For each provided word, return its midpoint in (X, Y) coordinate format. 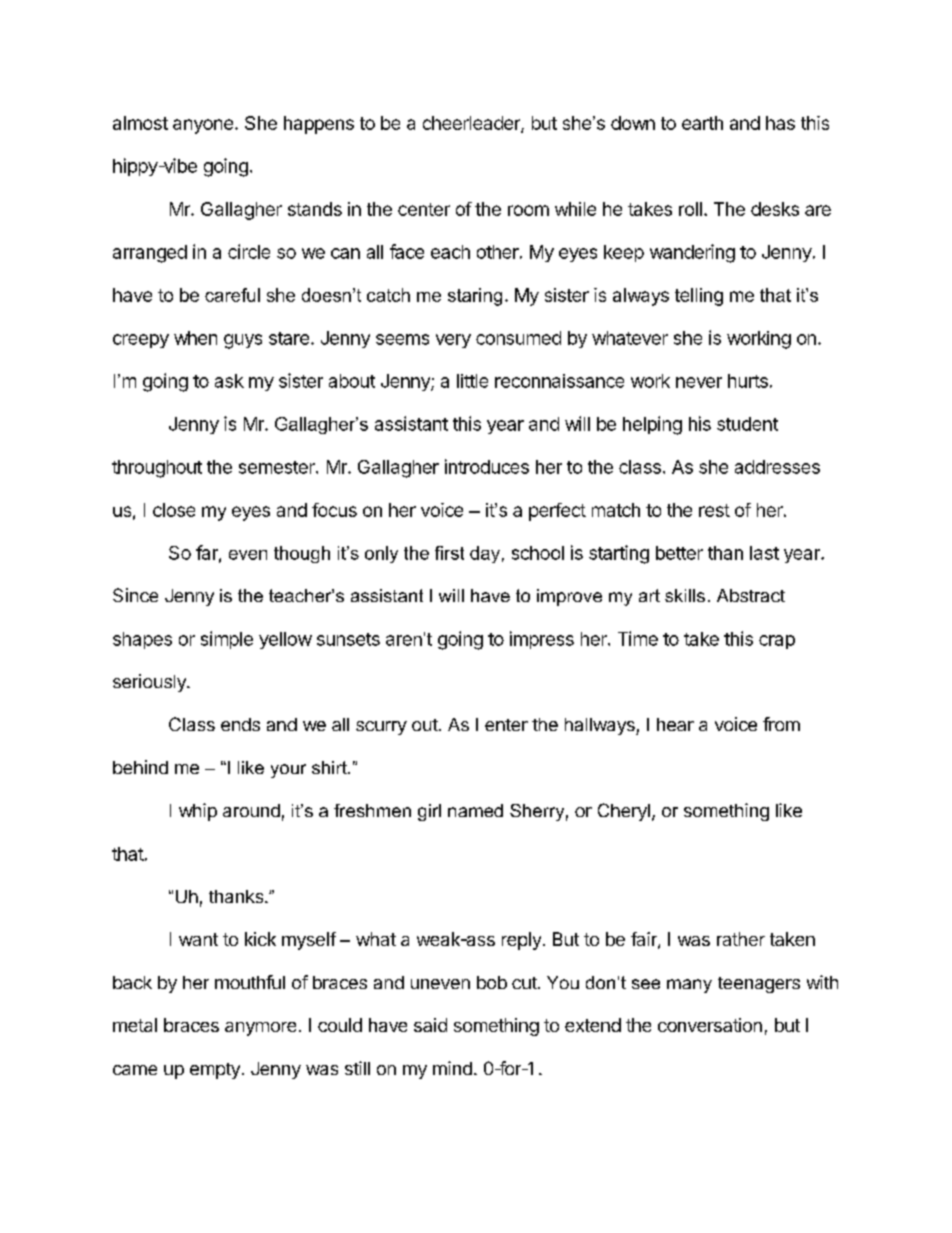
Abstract (751, 595)
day (485, 554)
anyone (203, 126)
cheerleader (472, 124)
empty (215, 1071)
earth (702, 123)
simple (227, 640)
